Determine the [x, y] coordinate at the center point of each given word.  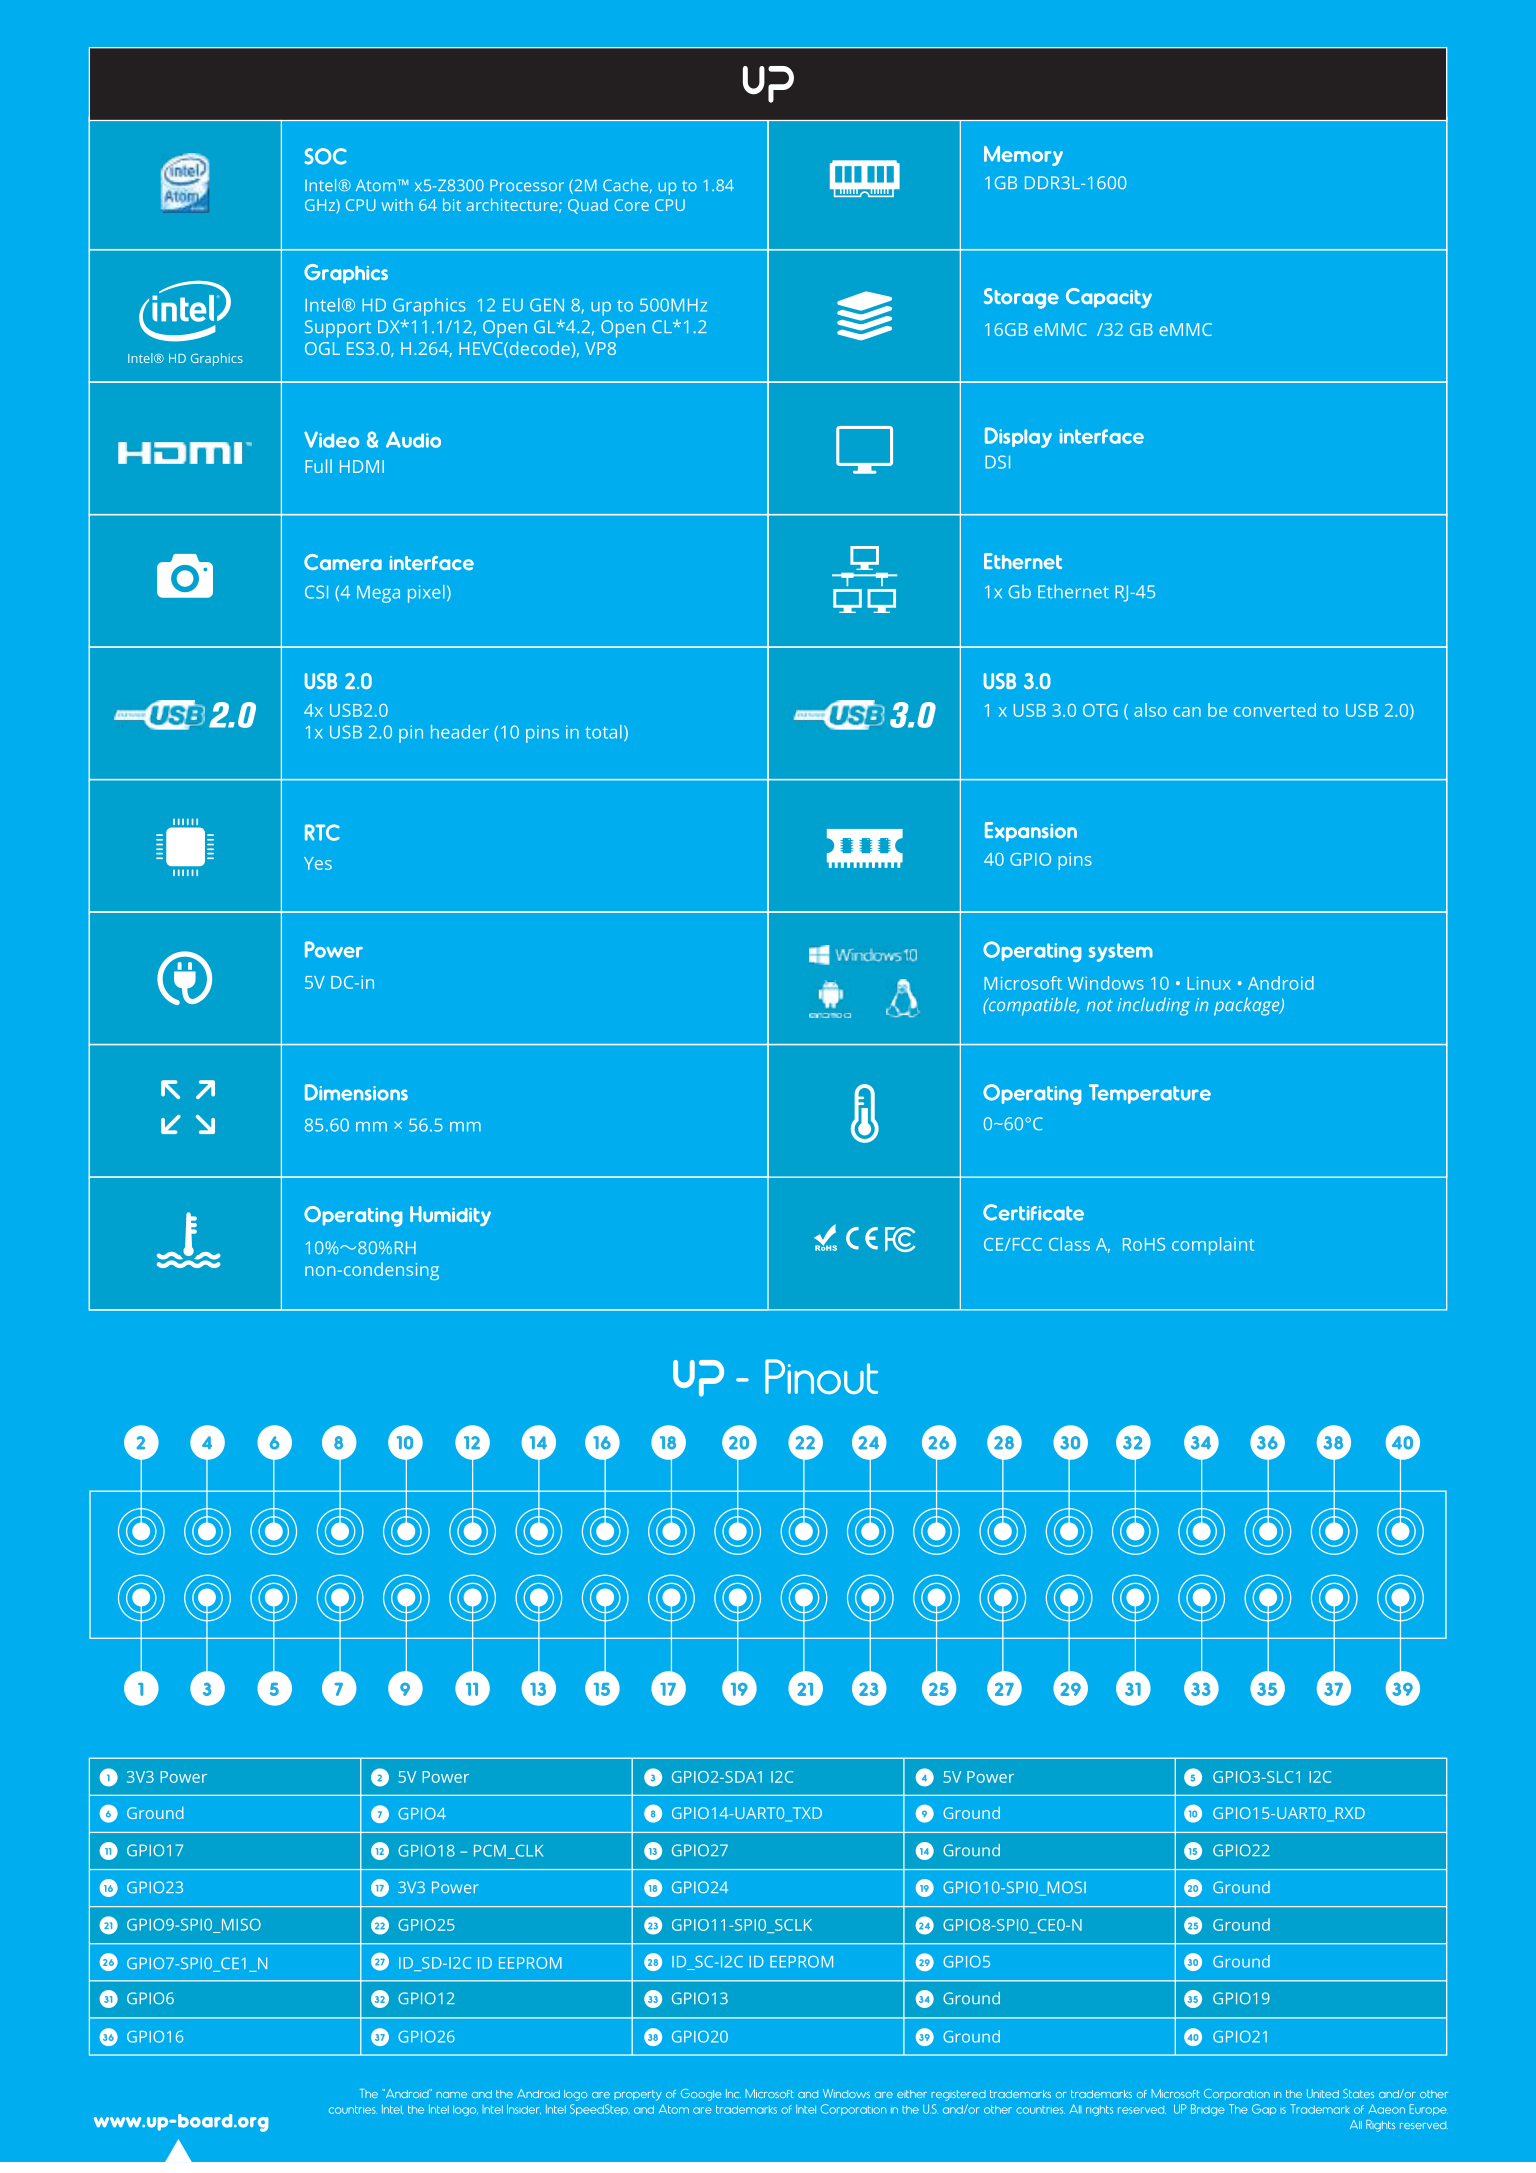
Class [1069, 1244]
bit [452, 204]
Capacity [1109, 298]
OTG [1100, 710]
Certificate [1033, 1212]
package [1248, 1007]
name [451, 2095]
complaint [1213, 1246]
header [460, 732]
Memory [1023, 156]
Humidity [450, 1216]
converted [1275, 710]
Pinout [821, 1376]
